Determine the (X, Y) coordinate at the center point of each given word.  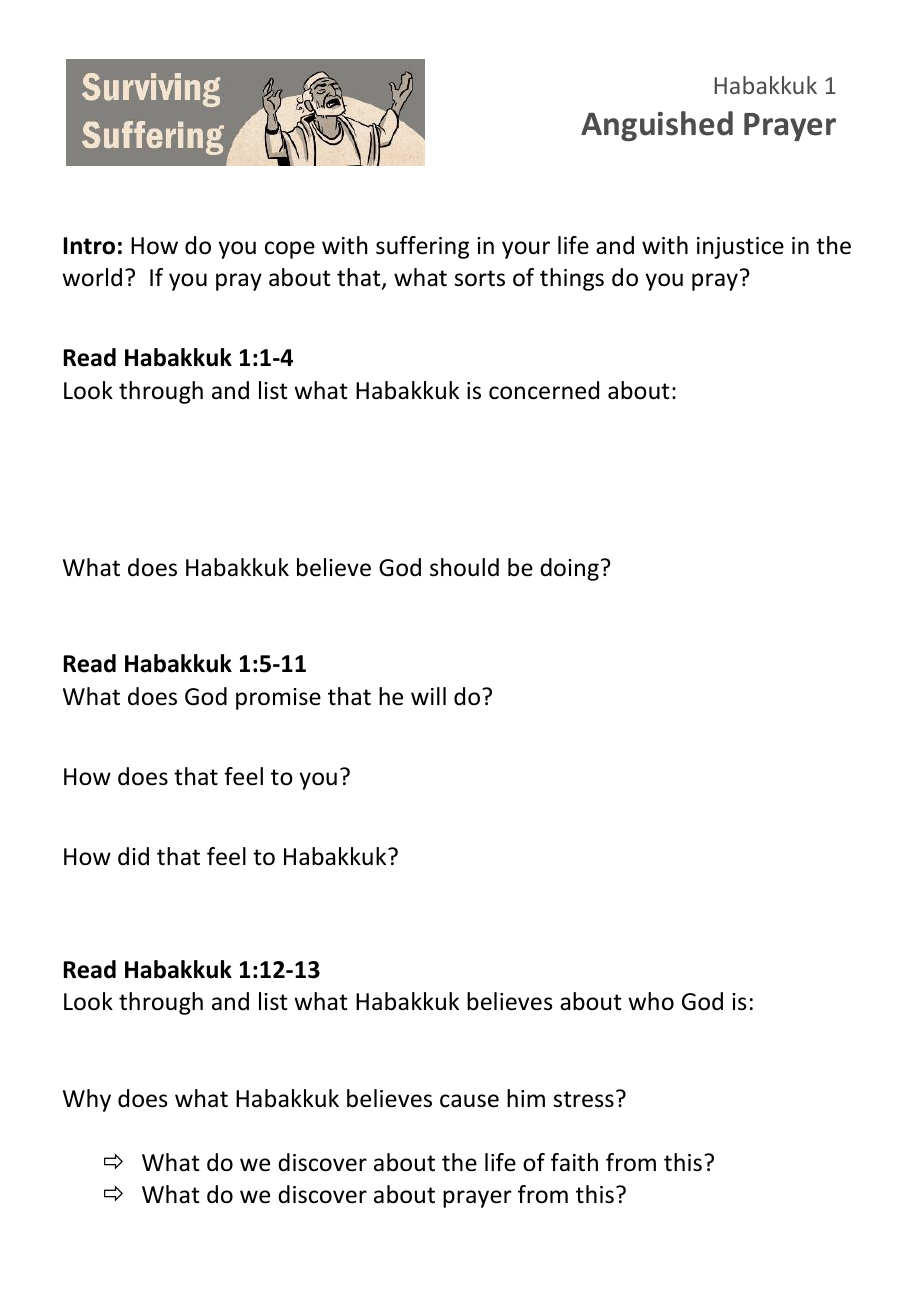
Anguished (657, 126)
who (651, 1001)
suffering (422, 247)
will (428, 696)
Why (87, 1100)
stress (584, 1099)
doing (569, 569)
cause (469, 1101)
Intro (89, 246)
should (464, 567)
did (133, 856)
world (92, 277)
